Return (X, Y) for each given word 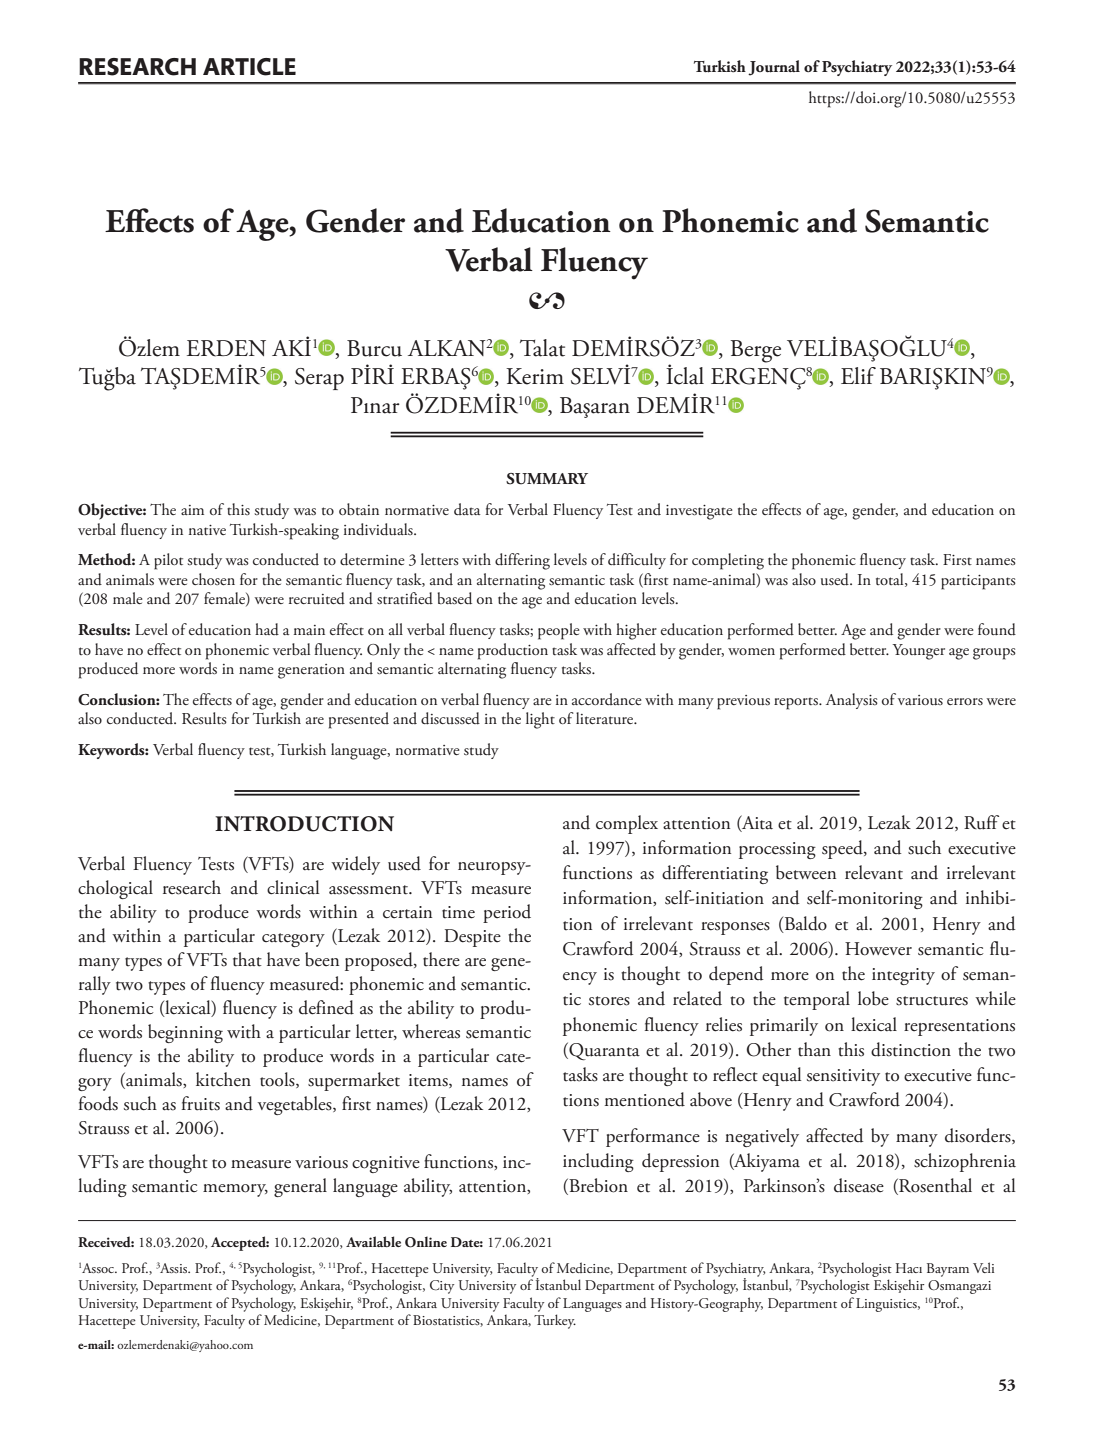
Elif (858, 375)
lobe (873, 998)
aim (192, 510)
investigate (699, 512)
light (540, 720)
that (247, 959)
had (267, 629)
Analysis (852, 701)
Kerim (535, 376)
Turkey (555, 1321)
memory (235, 1190)
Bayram (948, 1270)
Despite (472, 938)
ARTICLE (249, 67)
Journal (774, 68)
